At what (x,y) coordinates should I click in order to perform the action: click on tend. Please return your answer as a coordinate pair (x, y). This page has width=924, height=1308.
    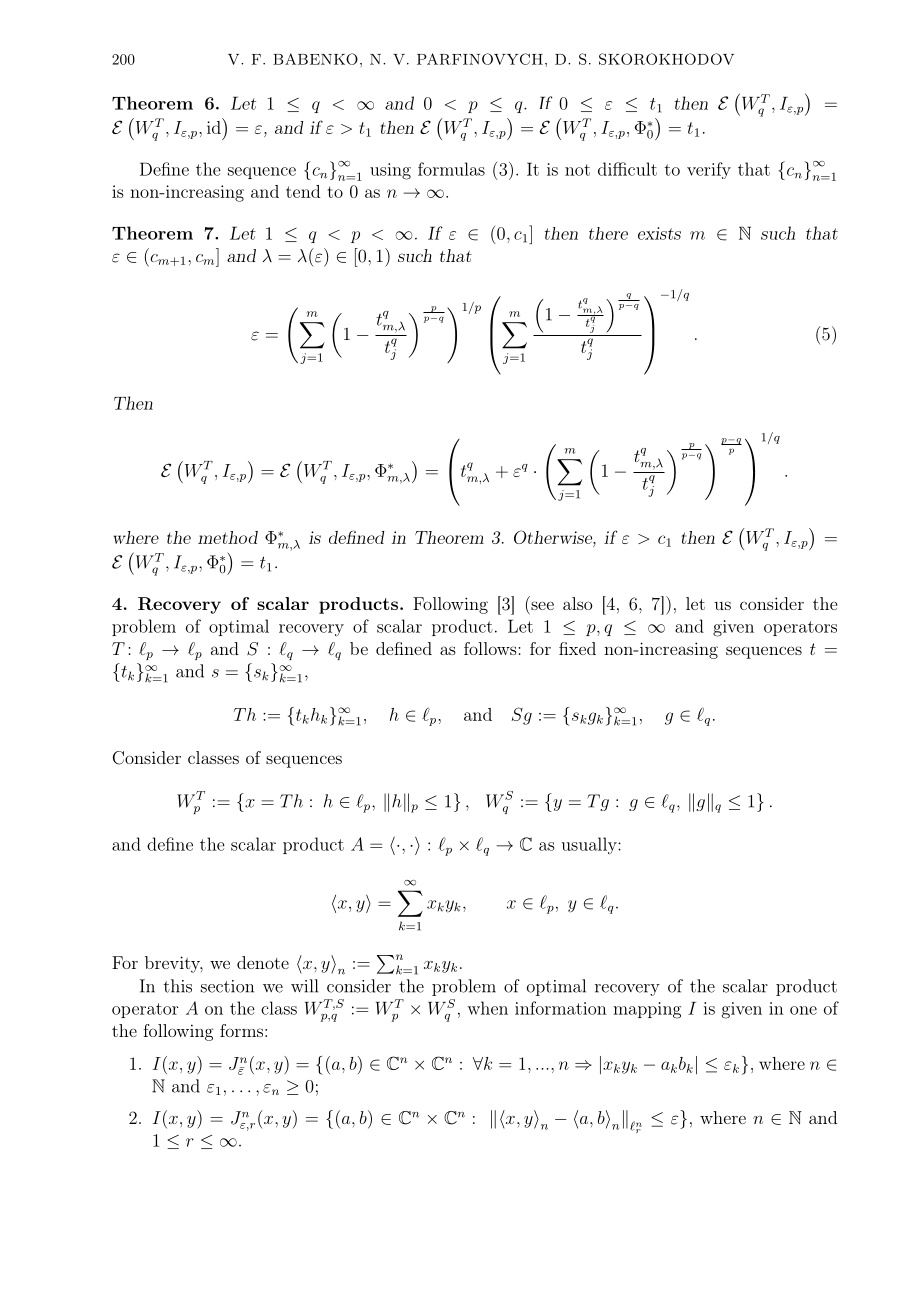
    Looking at the image, I should click on (303, 191).
